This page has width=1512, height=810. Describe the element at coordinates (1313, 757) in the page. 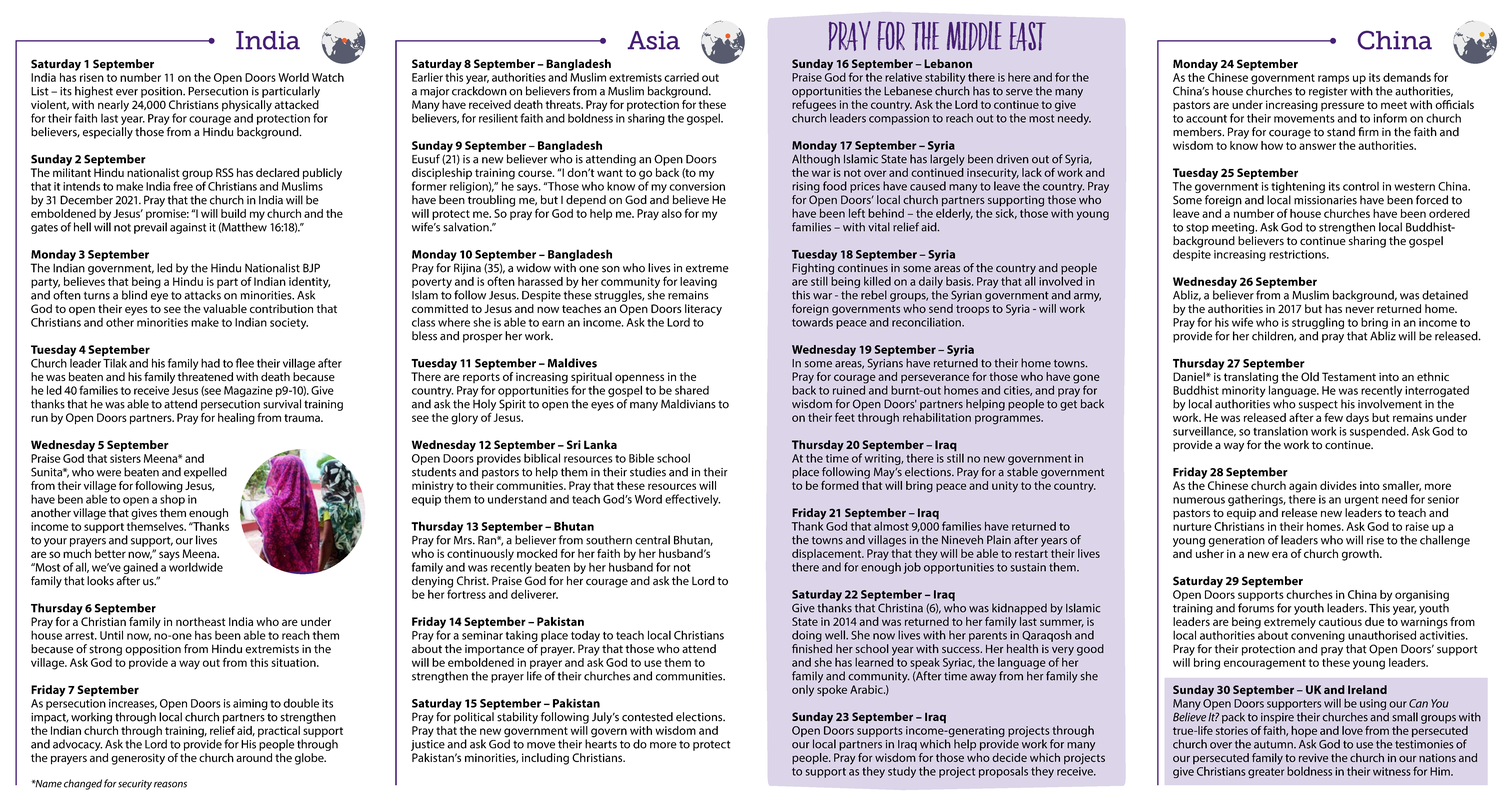

I see `revive` at that location.
